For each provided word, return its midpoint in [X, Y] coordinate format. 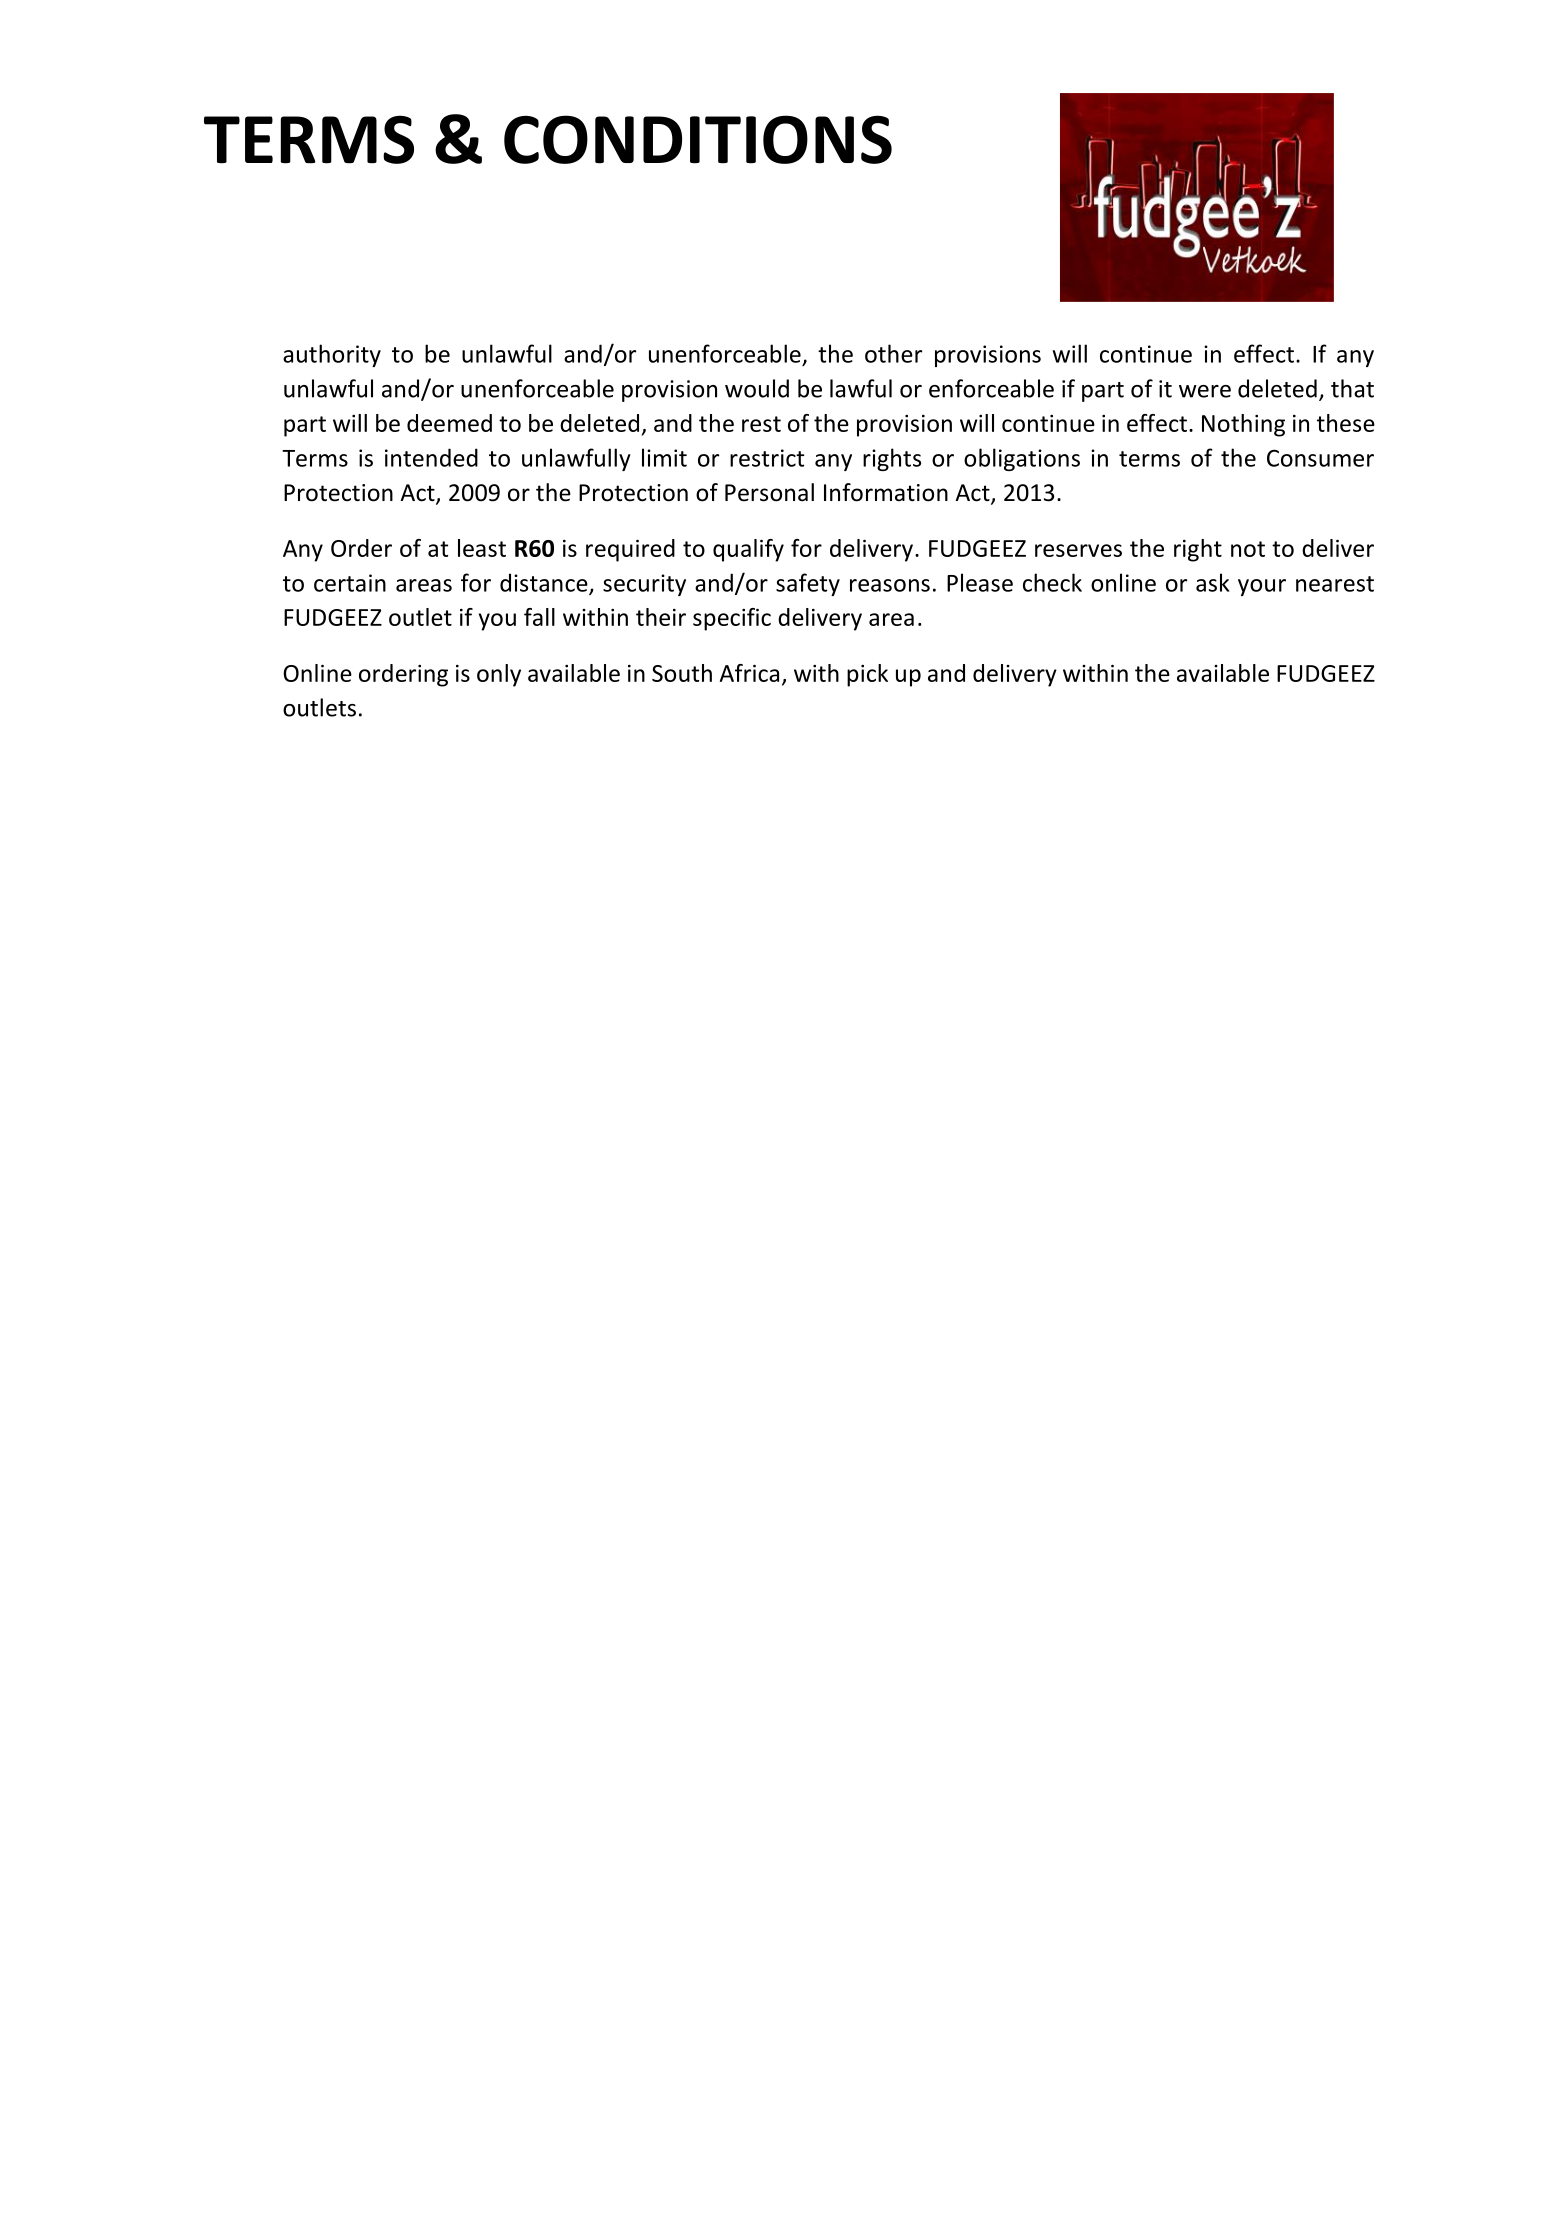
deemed [449, 423]
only [499, 675]
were [1205, 391]
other [893, 353]
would [757, 388]
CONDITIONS [698, 139]
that [1352, 388]
